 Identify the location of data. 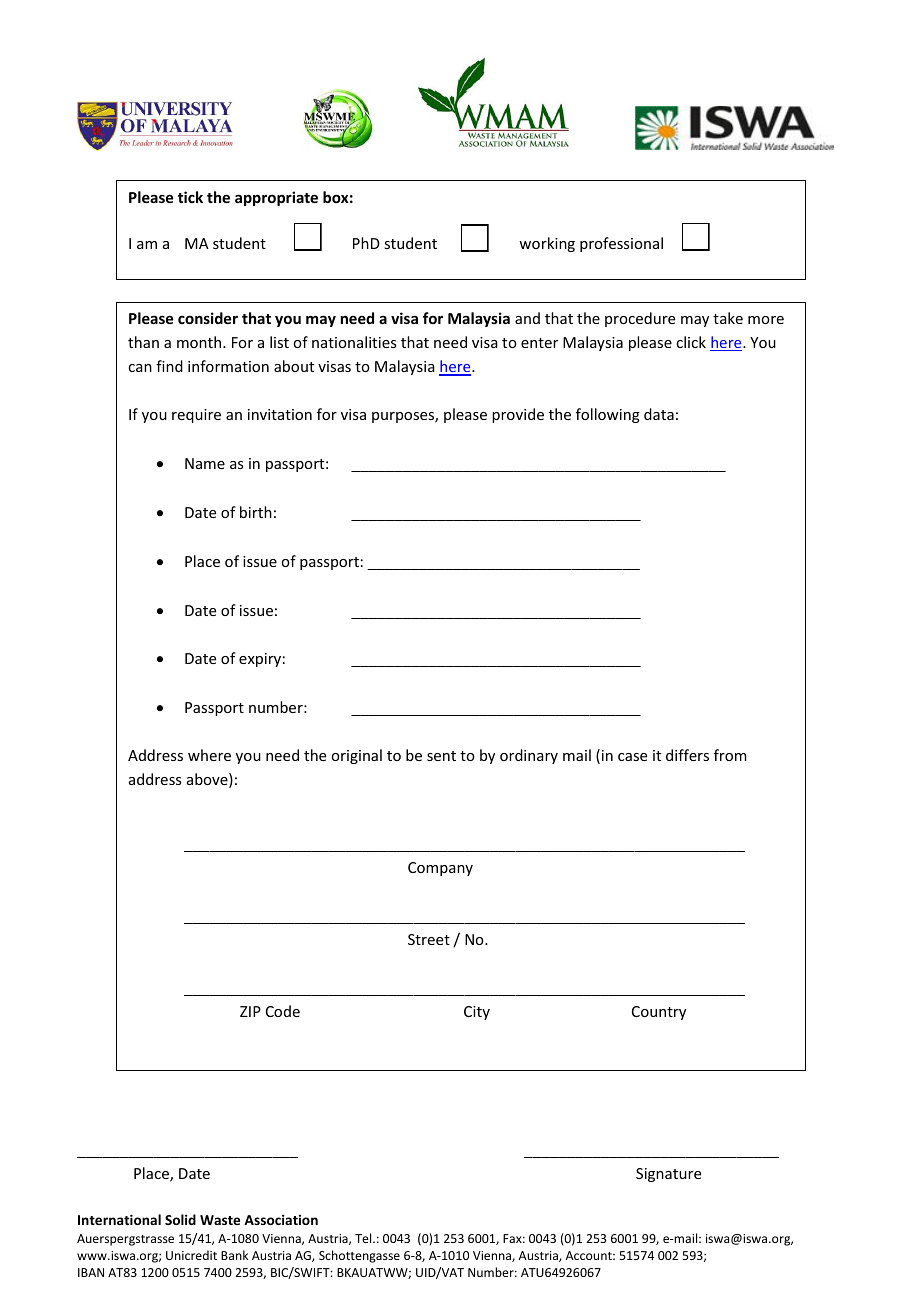
(659, 414).
